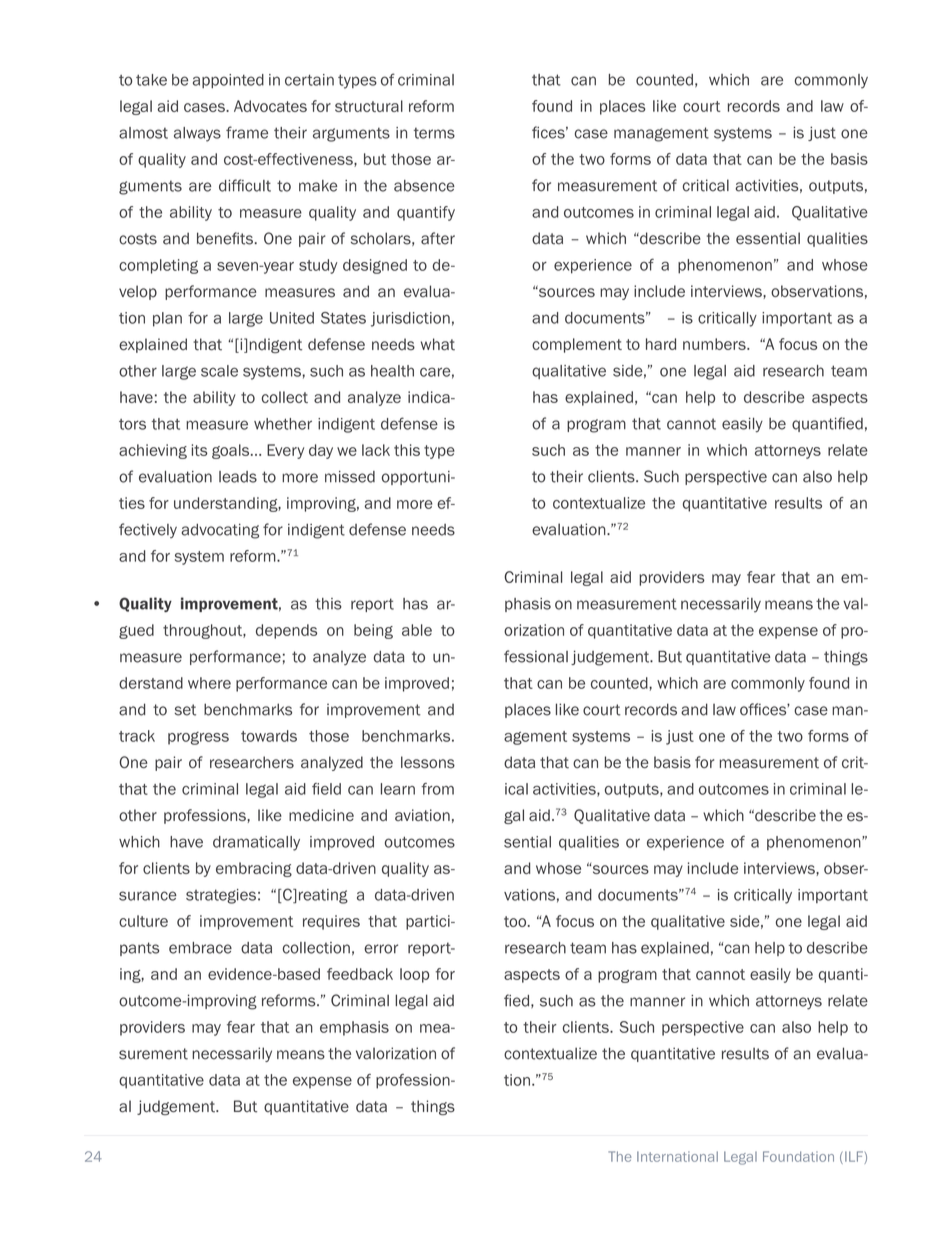 This screenshot has width=952, height=1233. What do you see at coordinates (373, 631) in the screenshot?
I see `being` at bounding box center [373, 631].
